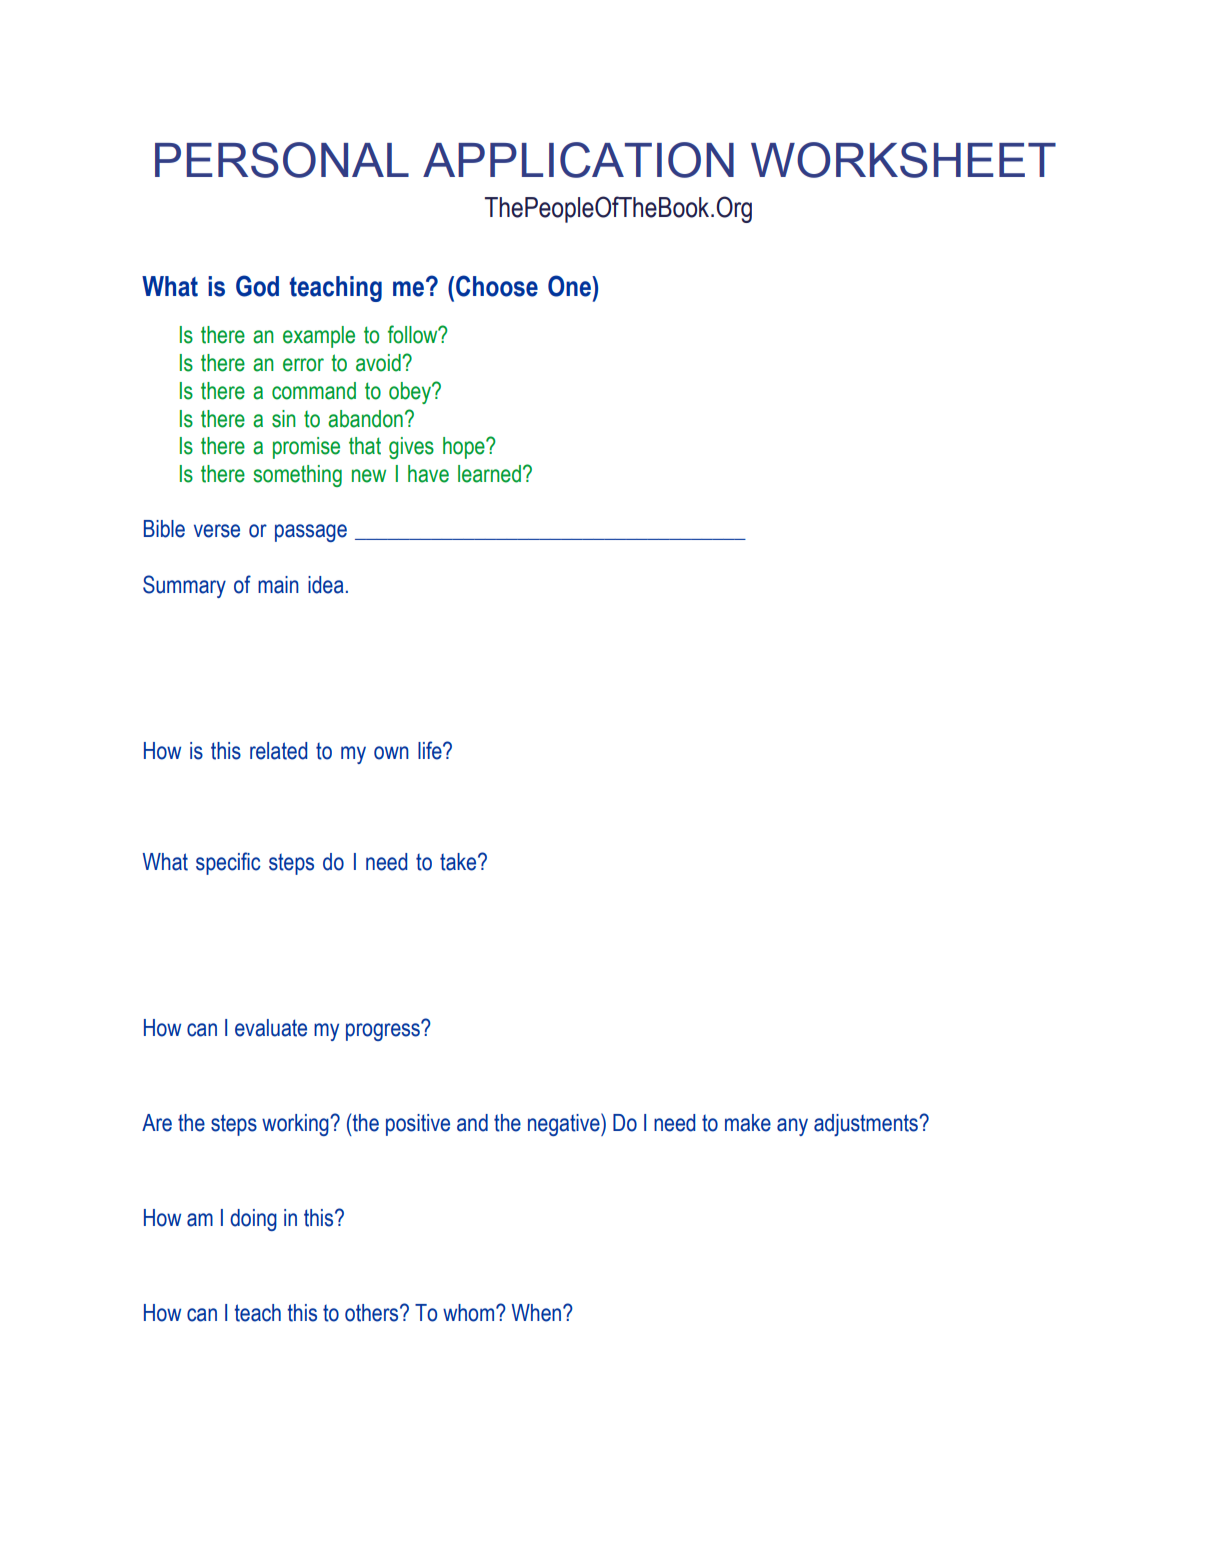  What do you see at coordinates (578, 160) in the screenshot?
I see `APPLICATION` at bounding box center [578, 160].
